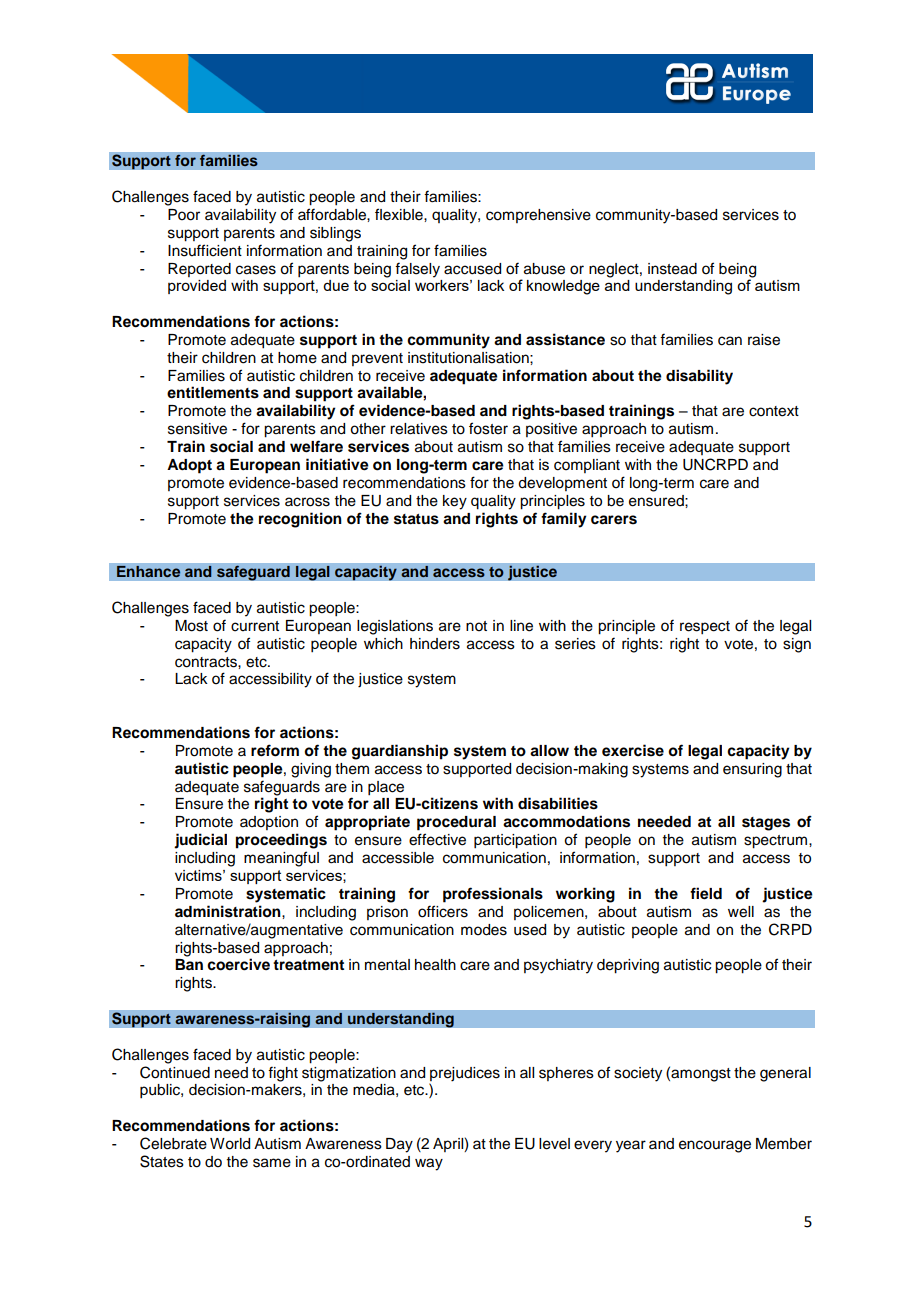 This screenshot has width=924, height=1308. What do you see at coordinates (429, 1164) in the screenshot?
I see `way` at bounding box center [429, 1164].
